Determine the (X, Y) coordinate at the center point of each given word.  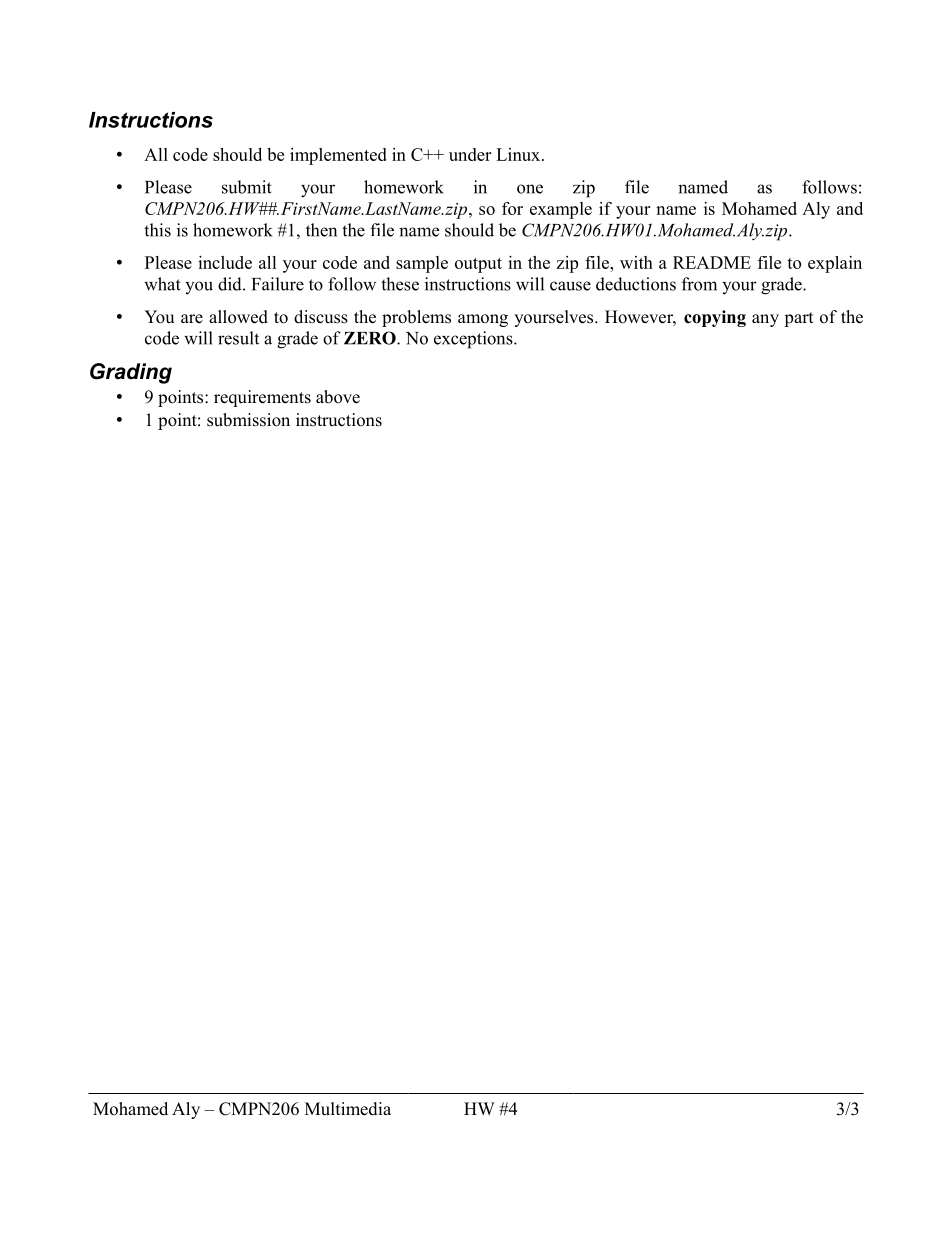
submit (247, 187)
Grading (131, 373)
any (765, 320)
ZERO (371, 338)
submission (248, 420)
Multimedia (348, 1109)
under (470, 154)
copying (715, 318)
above (338, 397)
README (712, 262)
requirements (262, 398)
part (798, 319)
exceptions (474, 340)
